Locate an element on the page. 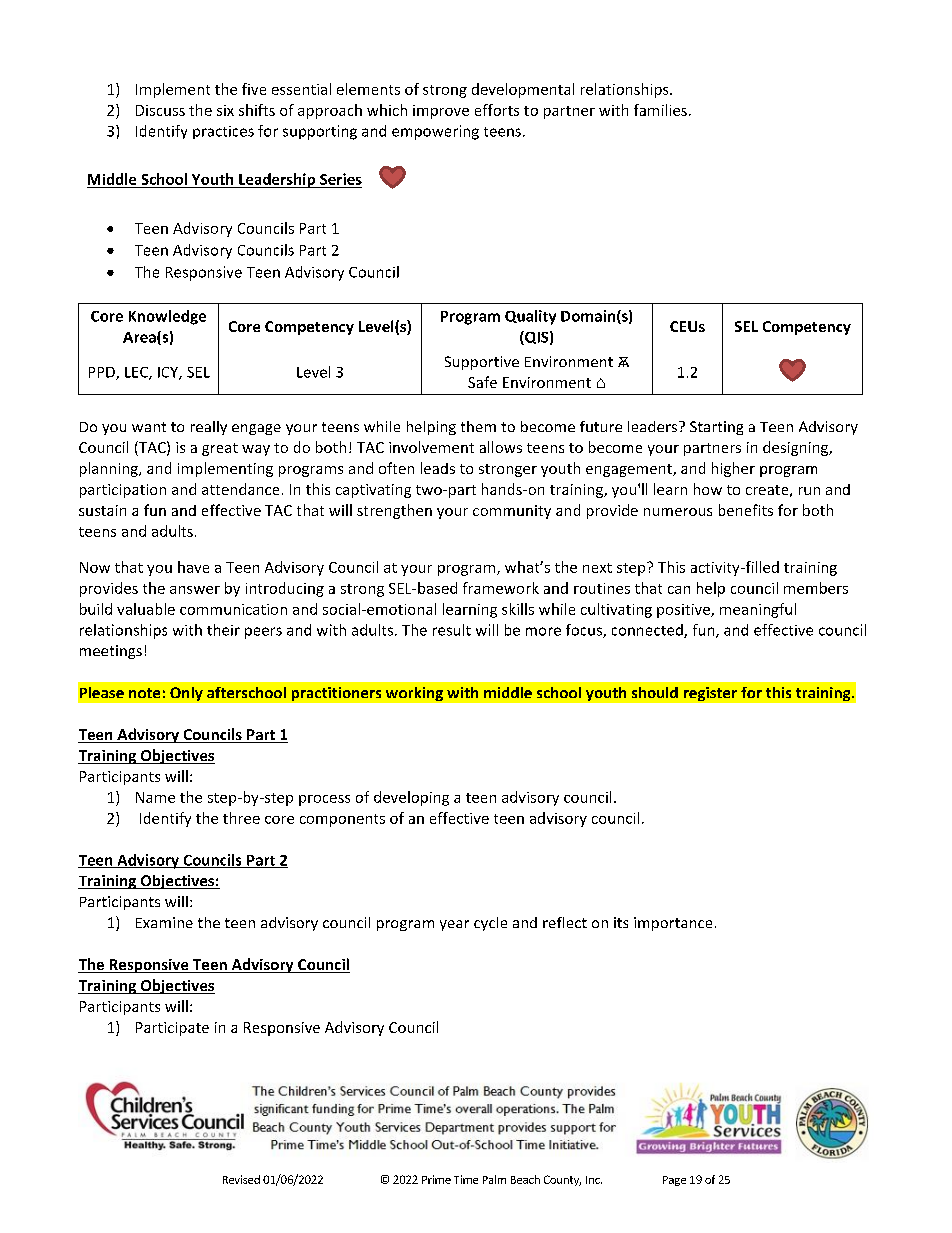 Image resolution: width=952 pixels, height=1233 pixels. Discuss is located at coordinates (160, 110).
